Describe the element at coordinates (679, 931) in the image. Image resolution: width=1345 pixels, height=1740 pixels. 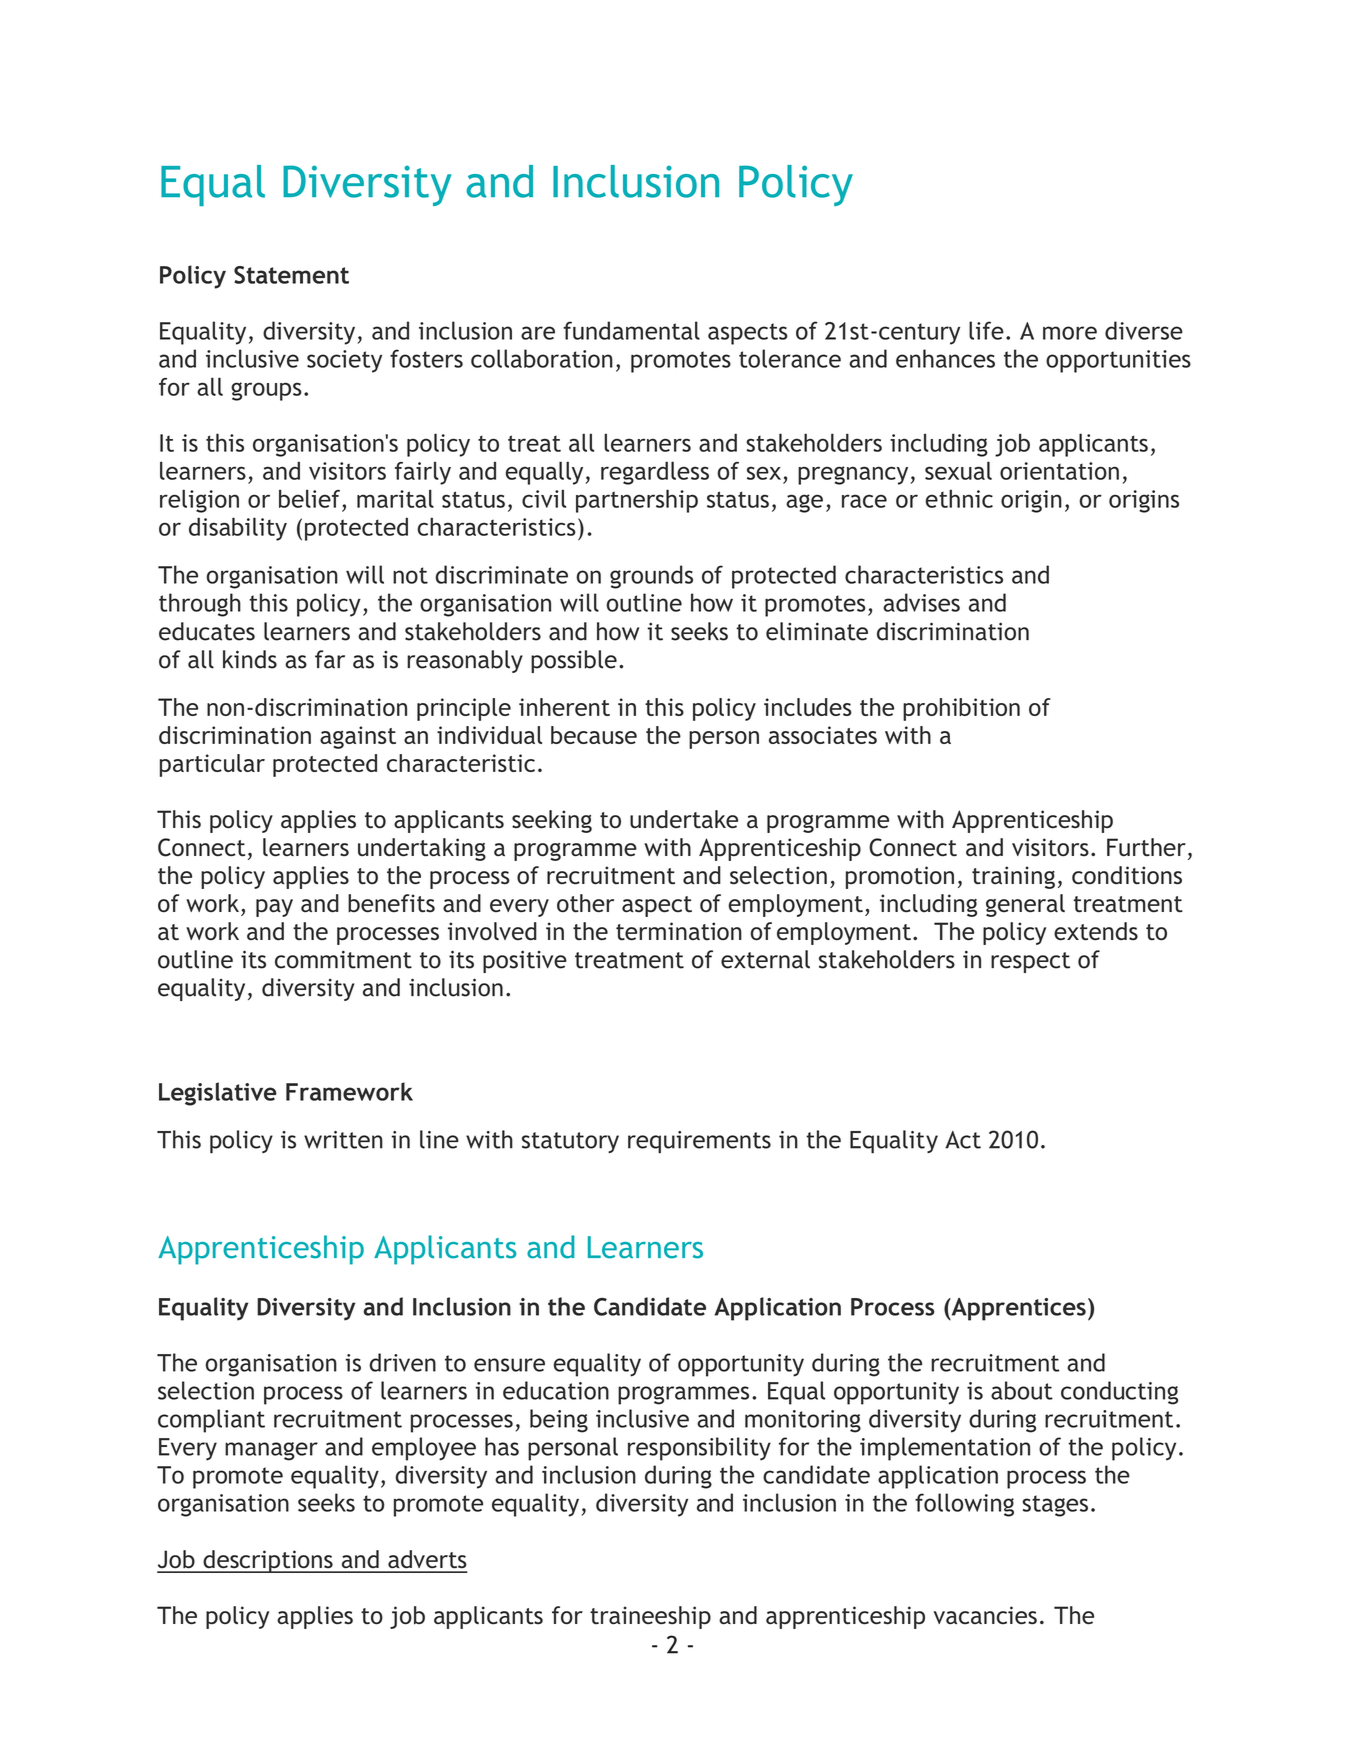
I see `termination` at that location.
